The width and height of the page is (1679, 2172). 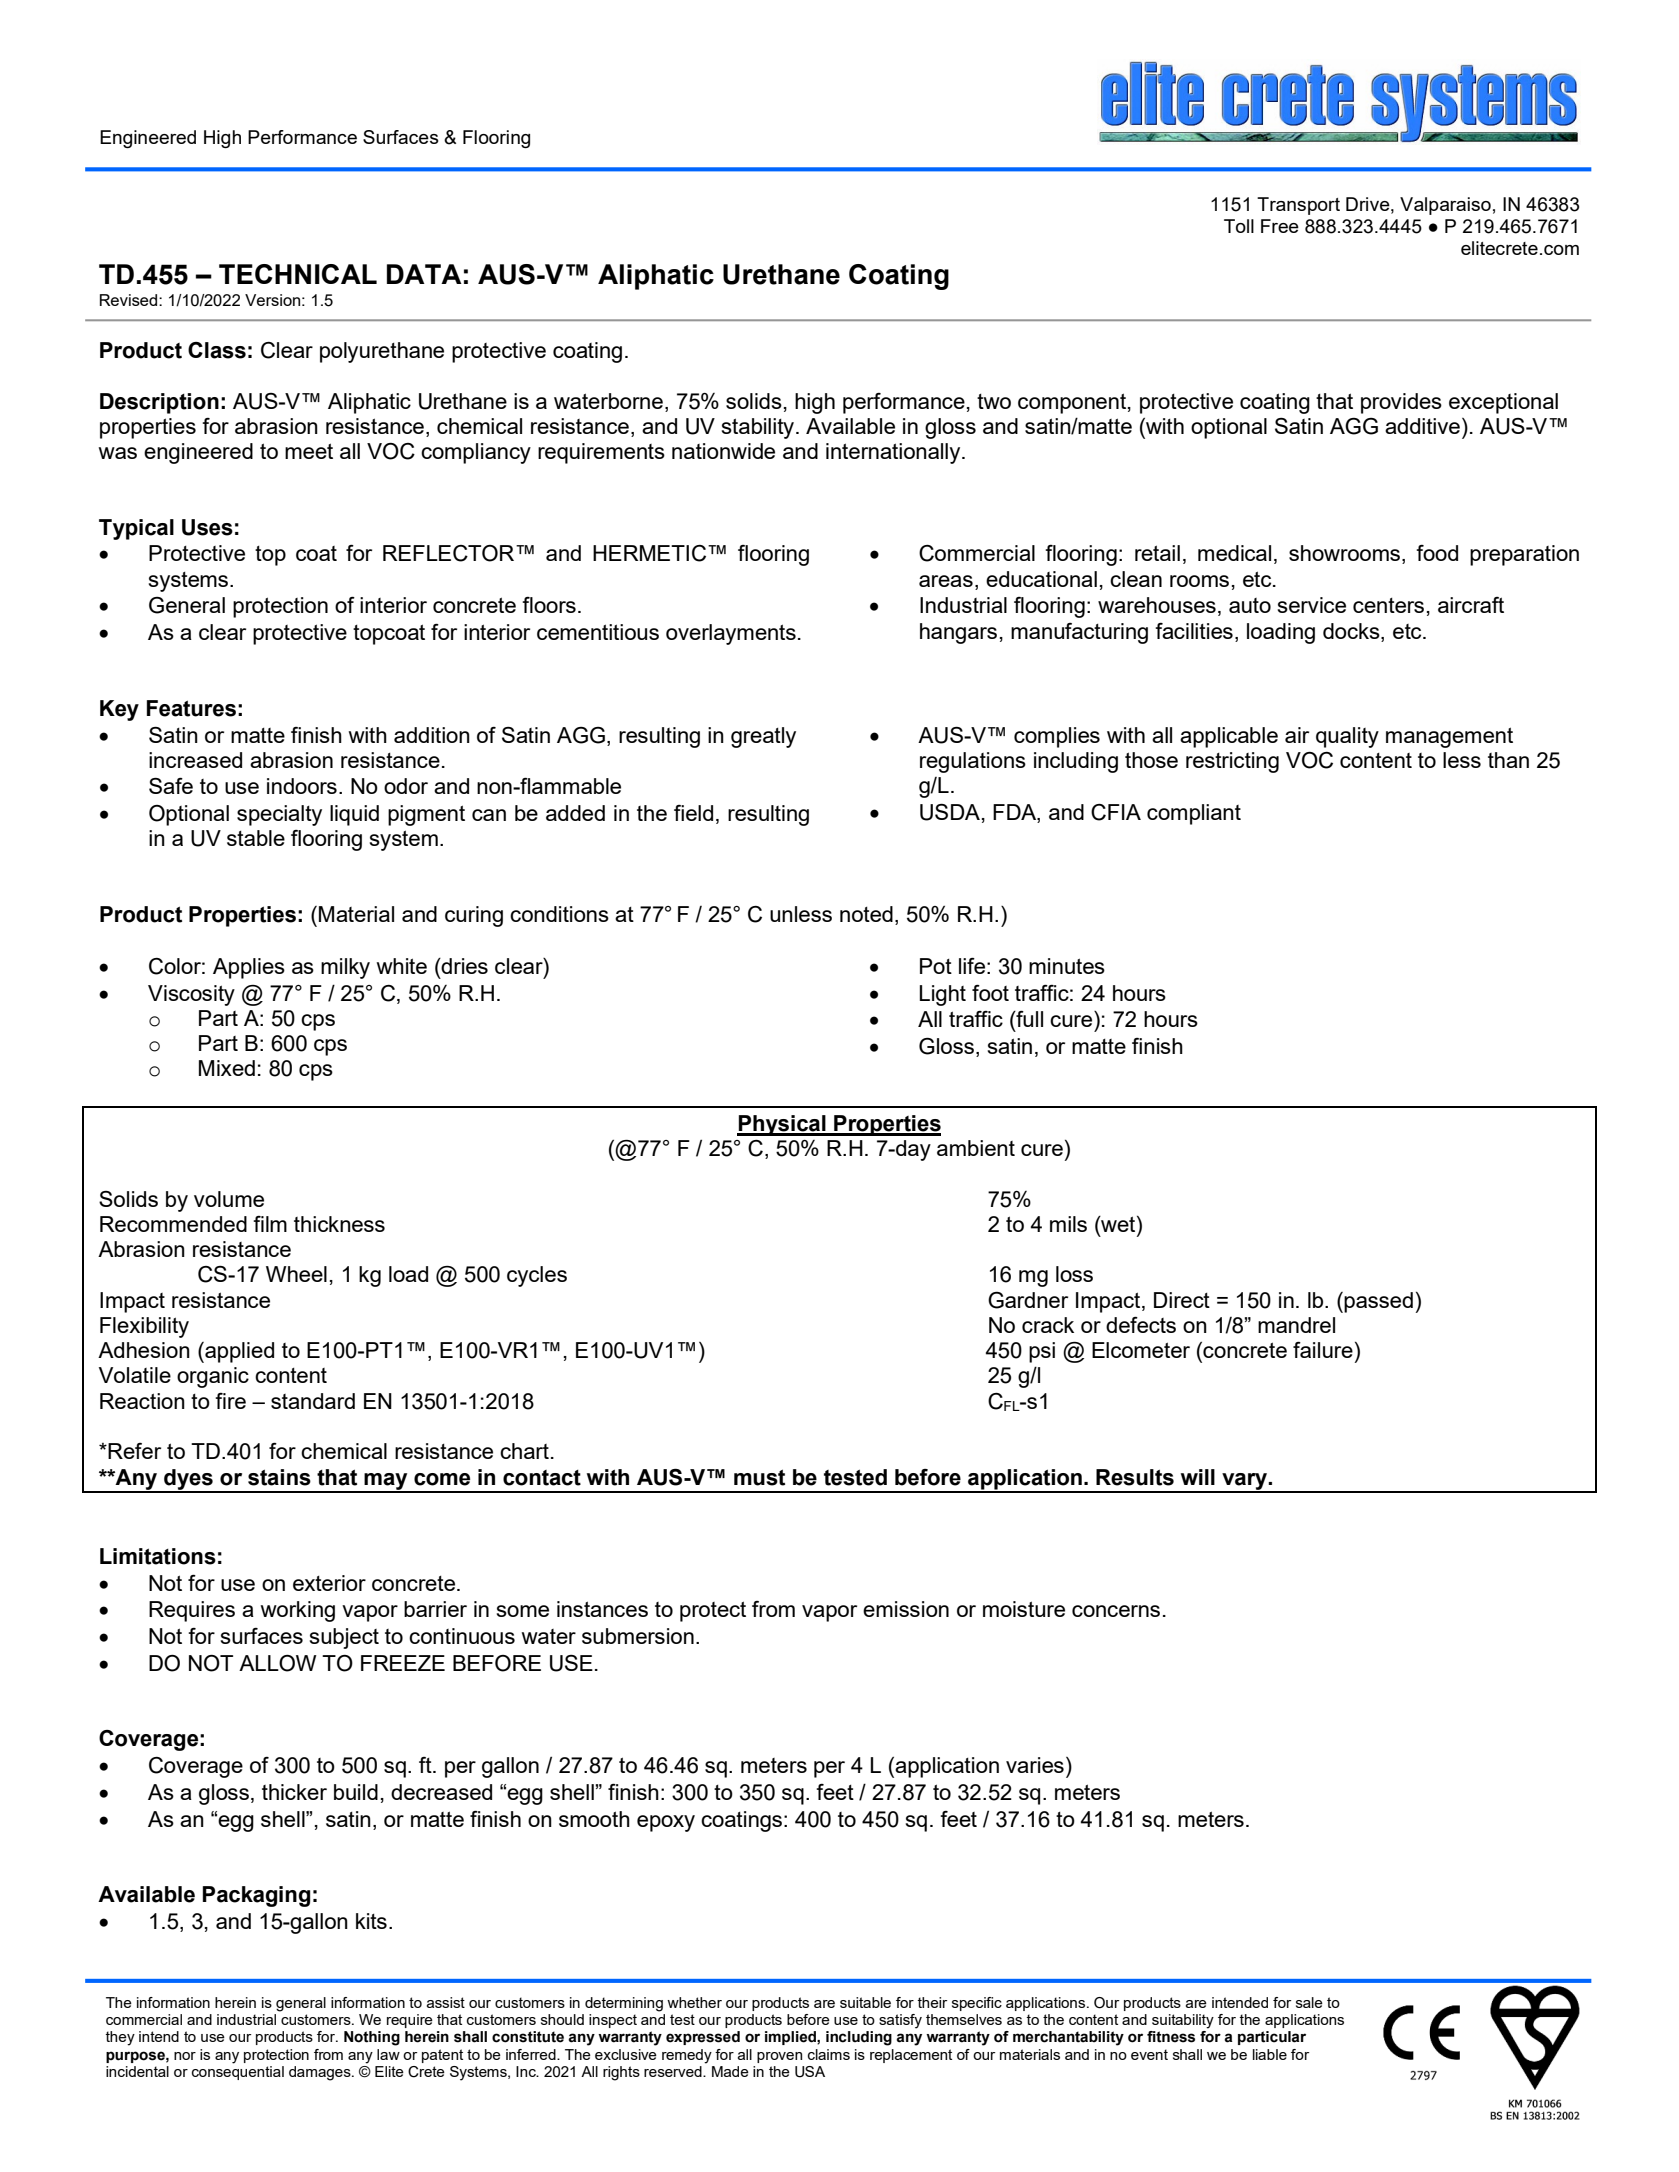 What do you see at coordinates (1298, 206) in the page?
I see `Transport` at bounding box center [1298, 206].
